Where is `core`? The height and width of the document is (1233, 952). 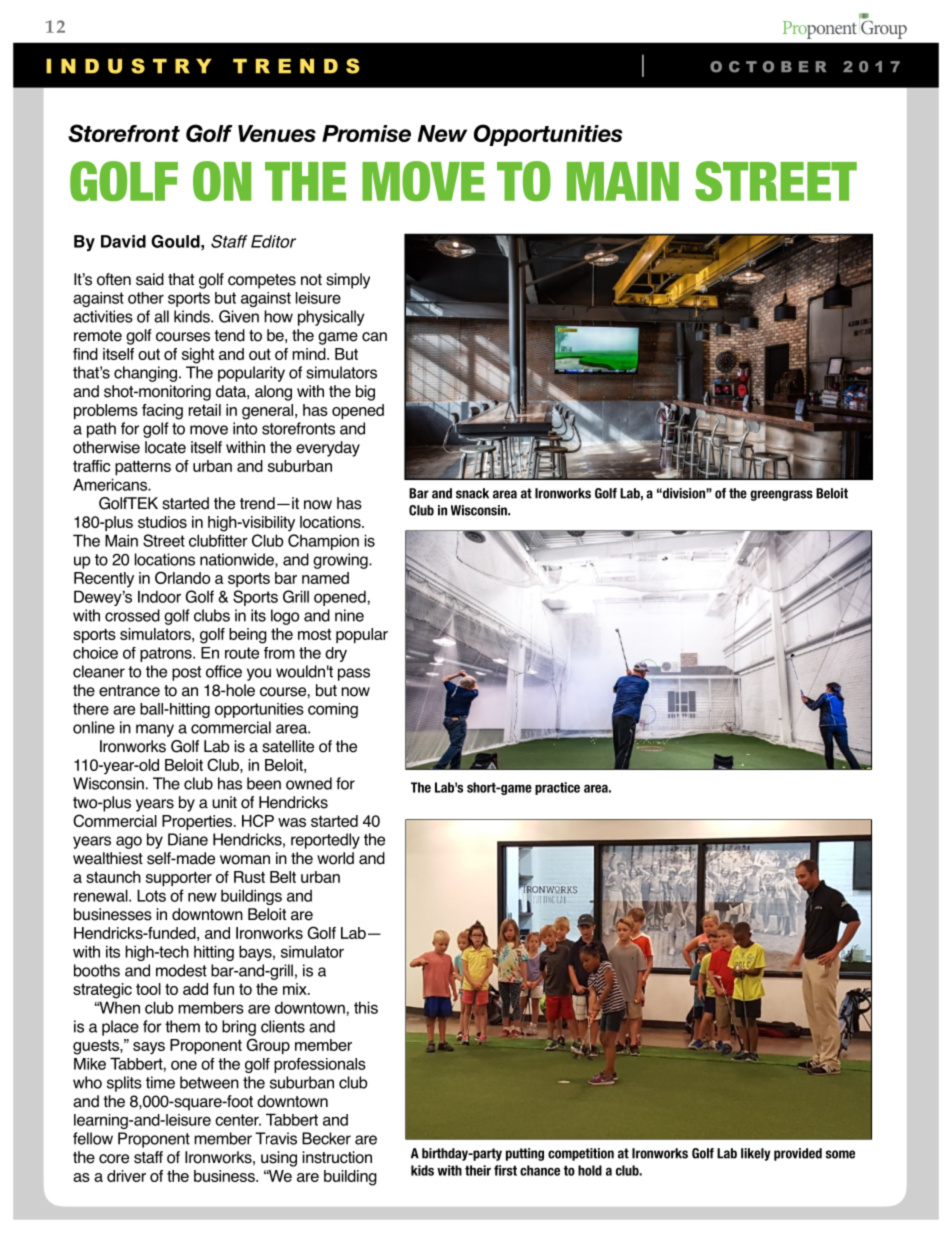 core is located at coordinates (114, 1159).
